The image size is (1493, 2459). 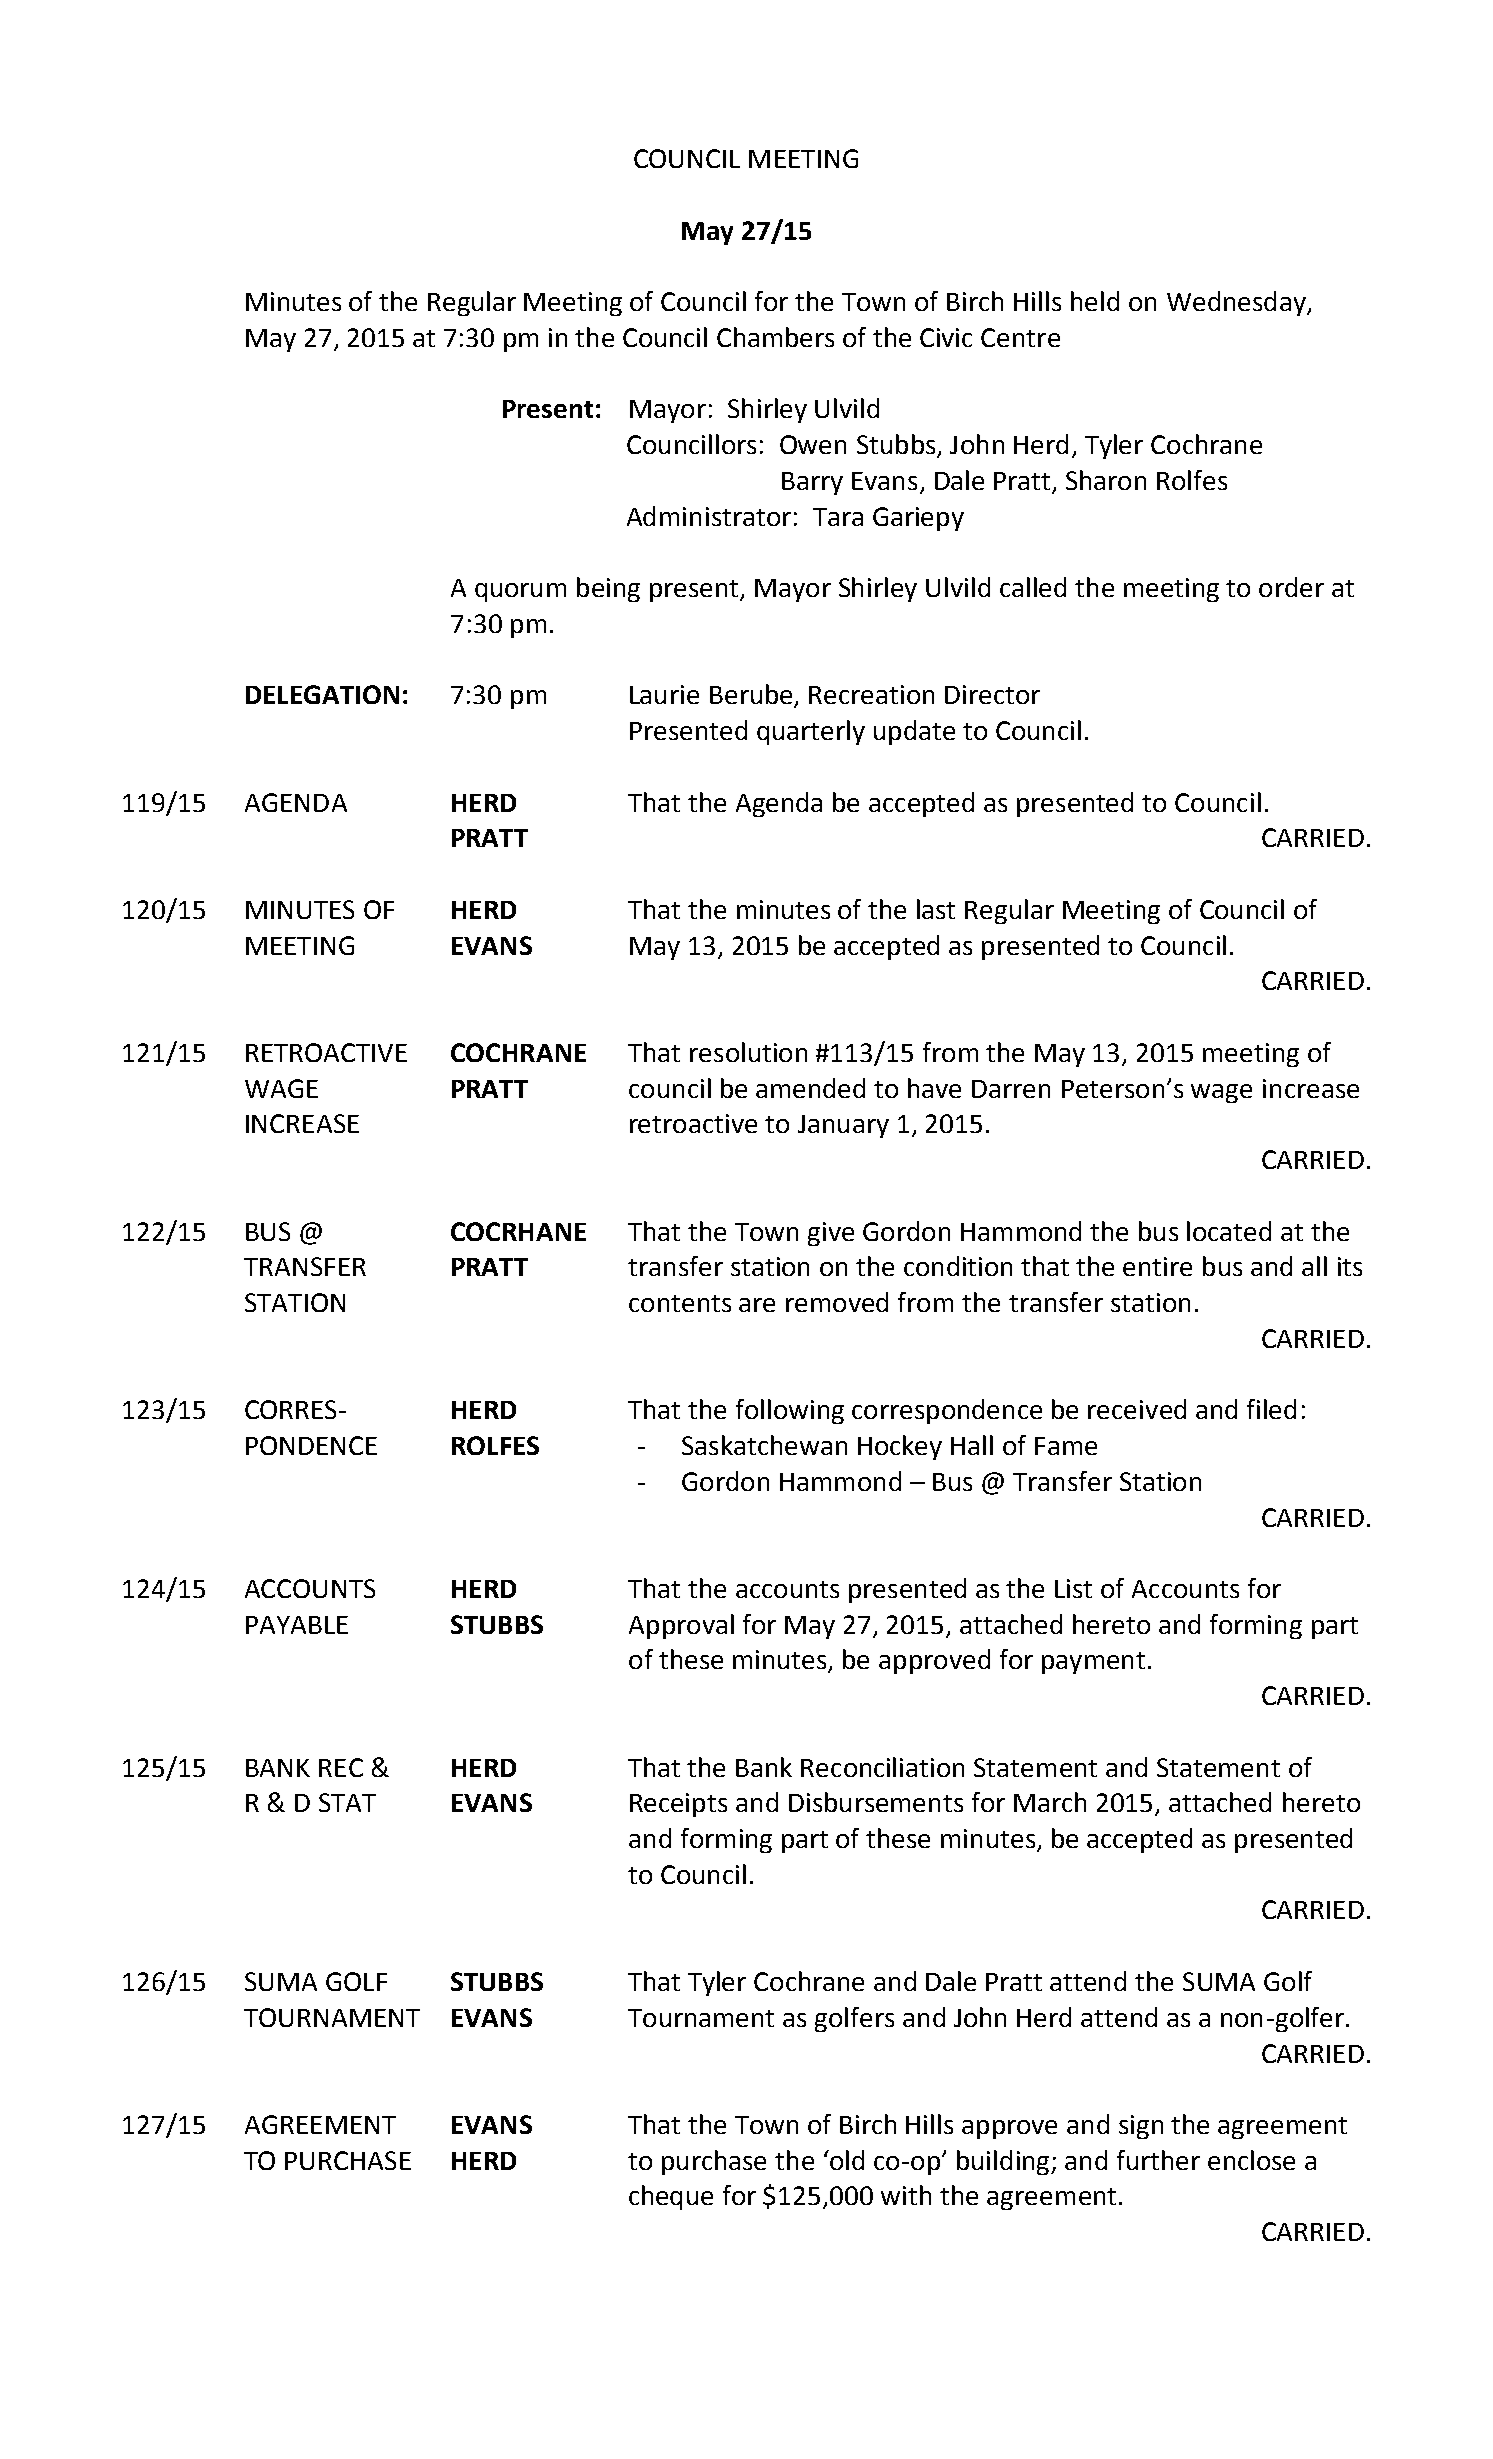 I want to click on quorum, so click(x=520, y=592).
